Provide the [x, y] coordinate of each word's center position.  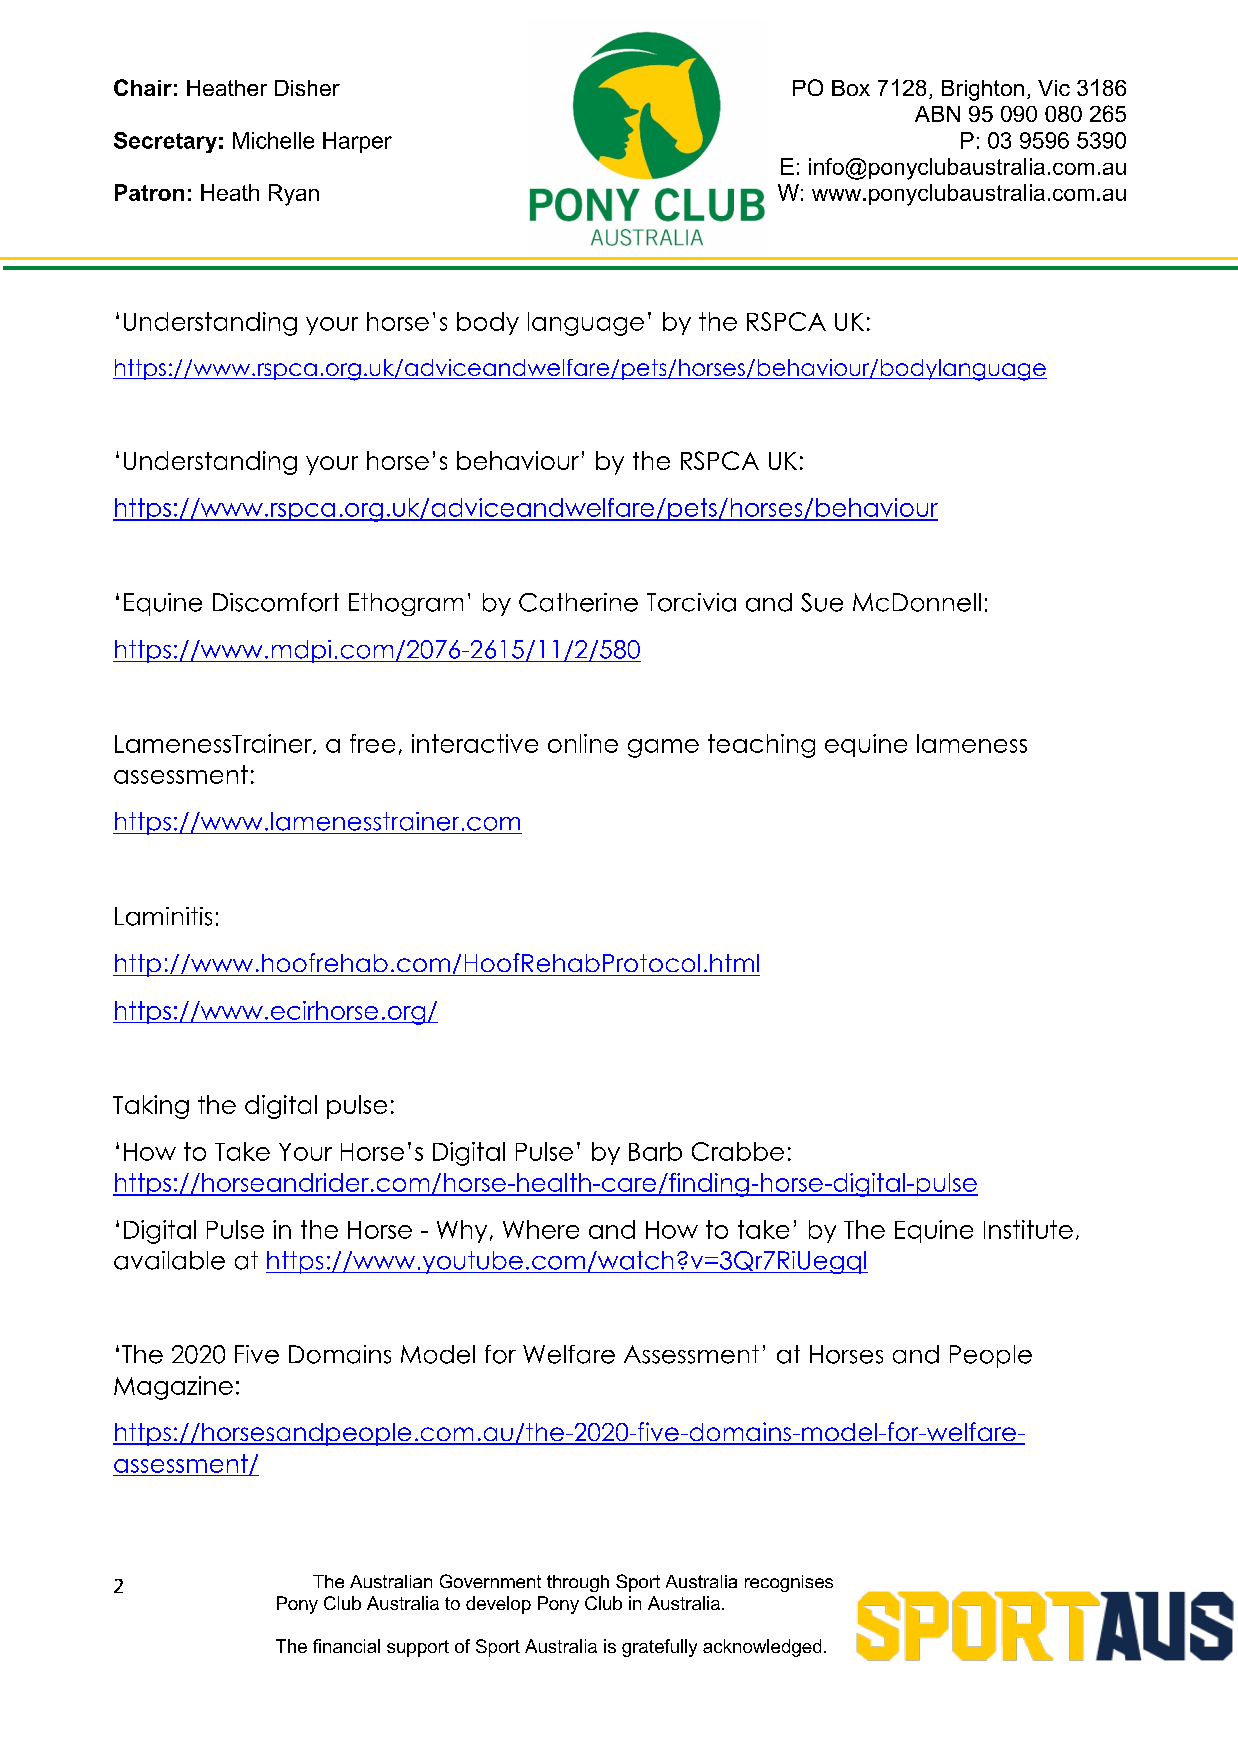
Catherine [578, 602]
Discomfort [276, 602]
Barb [655, 1151]
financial [346, 1646]
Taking [151, 1107]
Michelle [273, 140]
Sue [822, 602]
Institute [1028, 1229]
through [578, 1583]
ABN [937, 114]
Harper [357, 142]
